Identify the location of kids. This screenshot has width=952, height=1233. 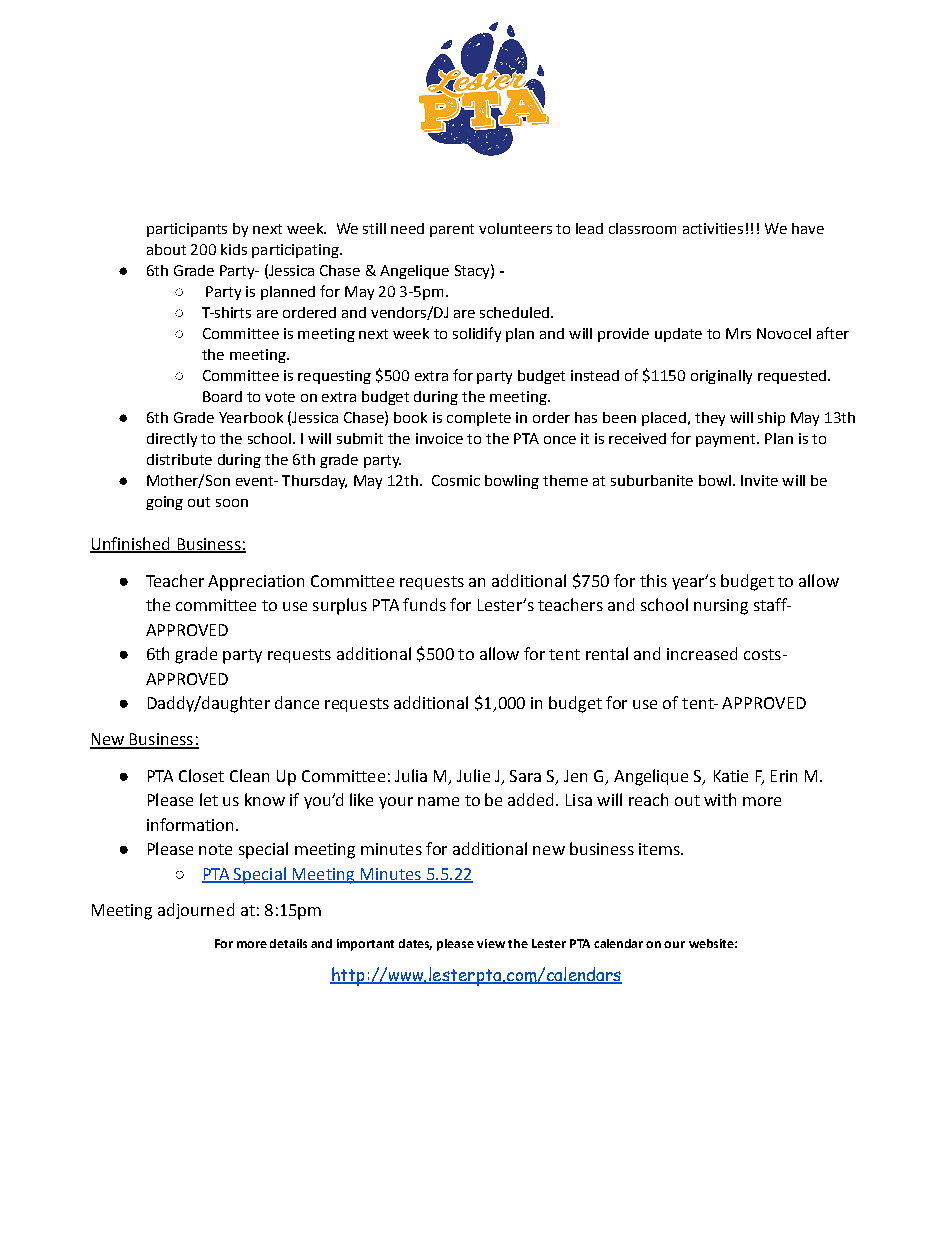
(234, 249).
